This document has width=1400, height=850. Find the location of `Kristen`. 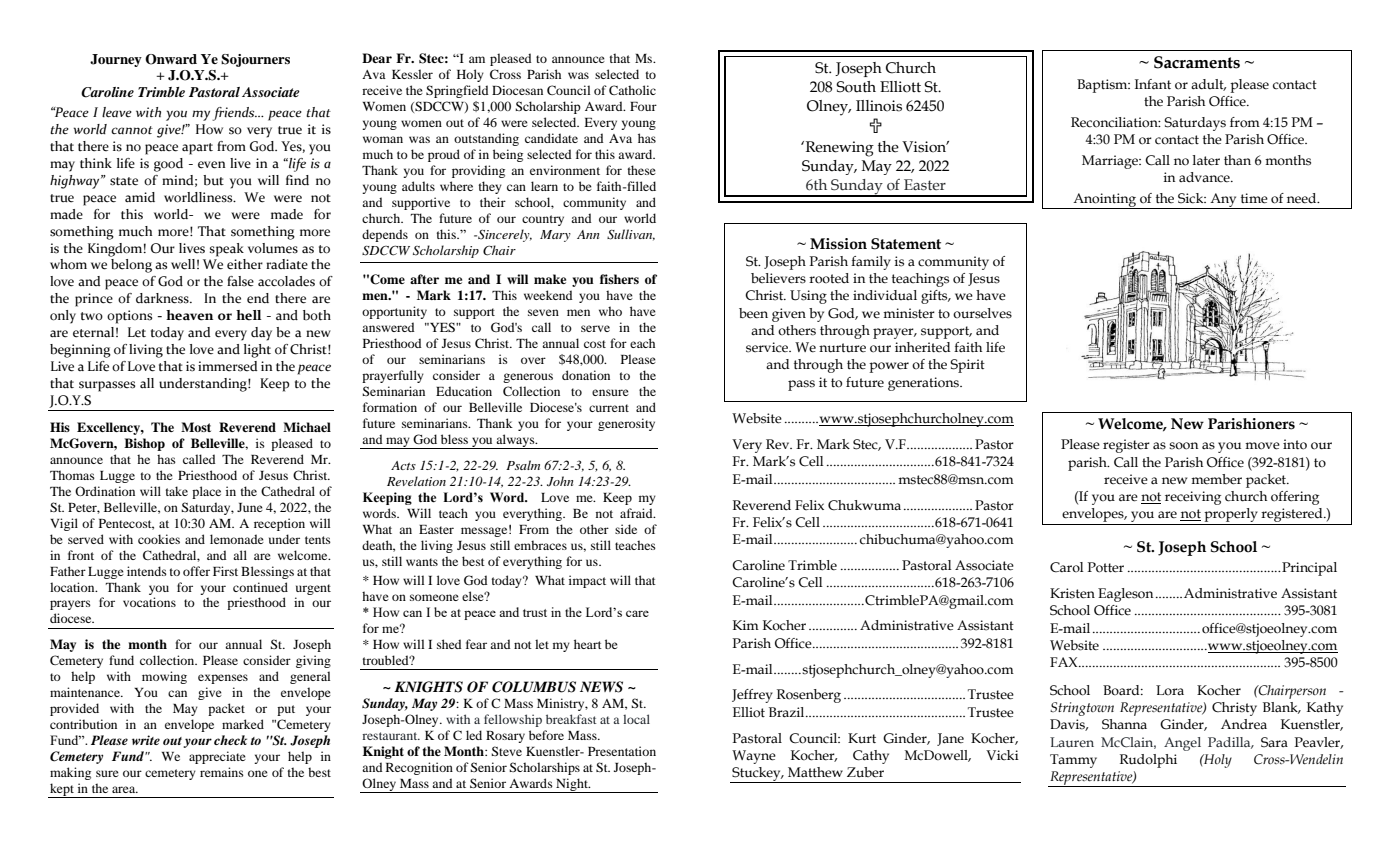

Kristen is located at coordinates (1072, 593).
